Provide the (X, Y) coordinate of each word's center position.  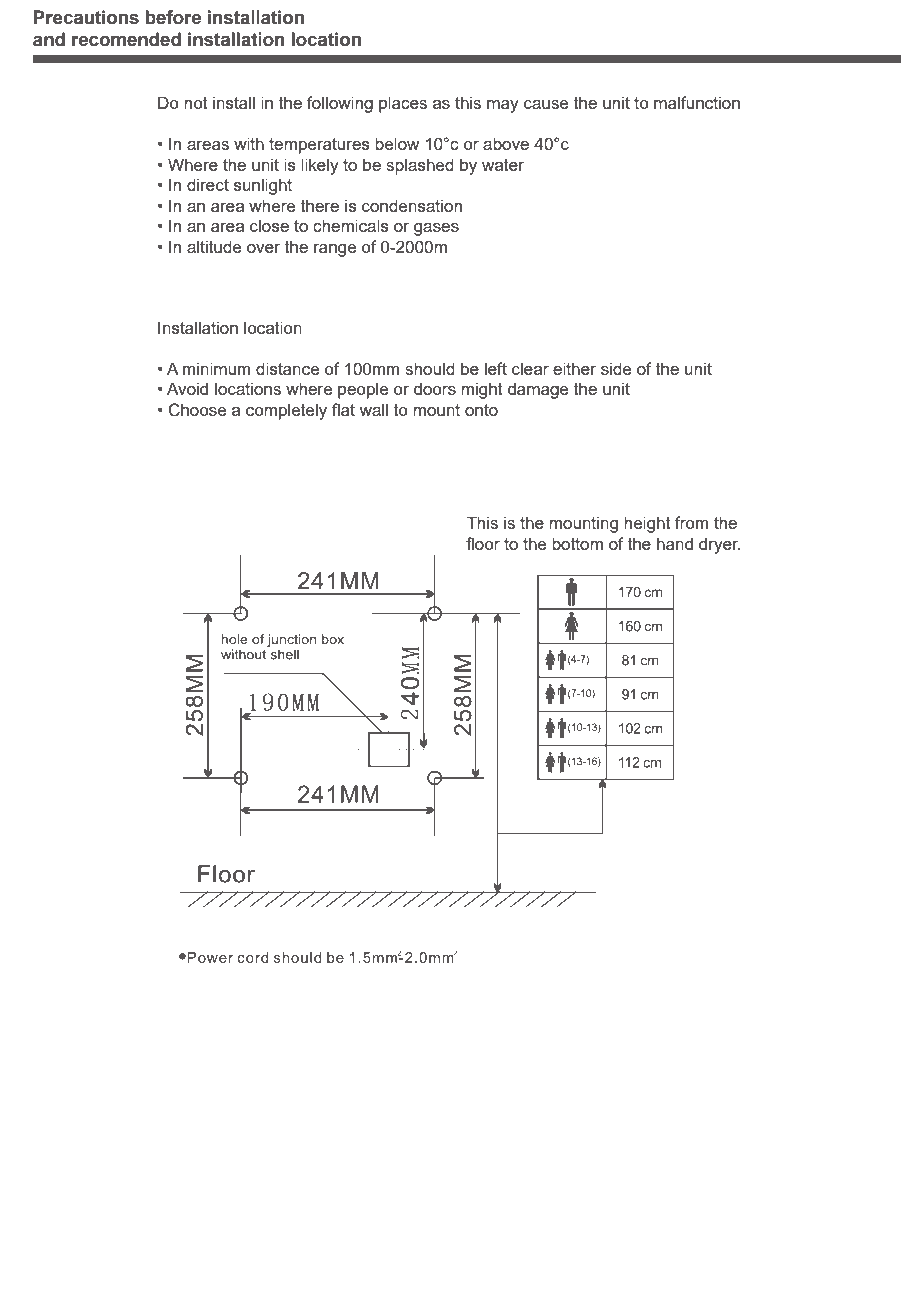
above (506, 143)
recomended (126, 39)
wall (373, 409)
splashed (420, 166)
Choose (197, 410)
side (616, 368)
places (403, 104)
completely (286, 411)
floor (483, 543)
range (335, 250)
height (647, 524)
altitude (214, 246)
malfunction (697, 102)
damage (538, 390)
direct (208, 184)
